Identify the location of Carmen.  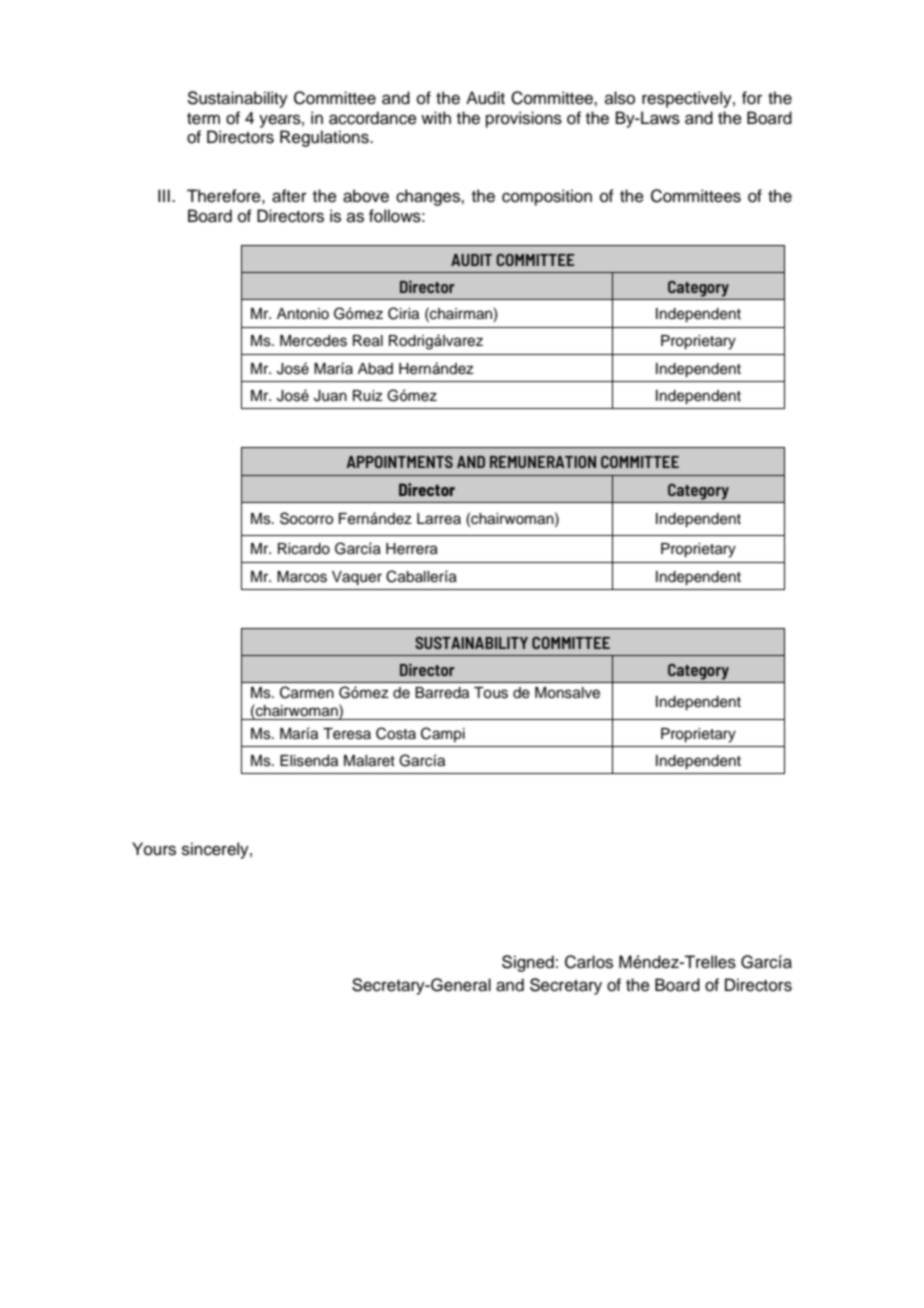
(307, 692).
